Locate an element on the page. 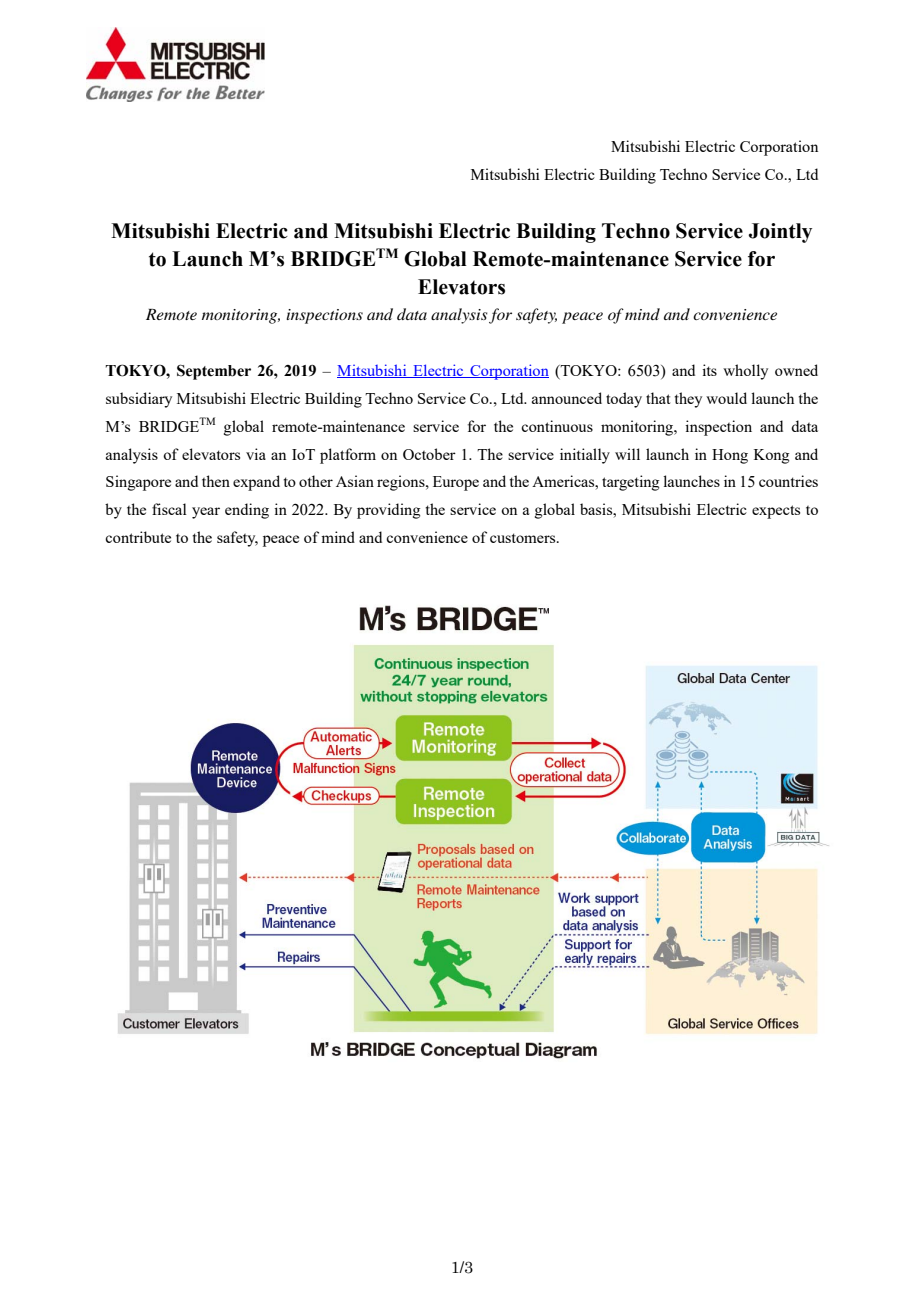  year is located at coordinates (206, 513).
